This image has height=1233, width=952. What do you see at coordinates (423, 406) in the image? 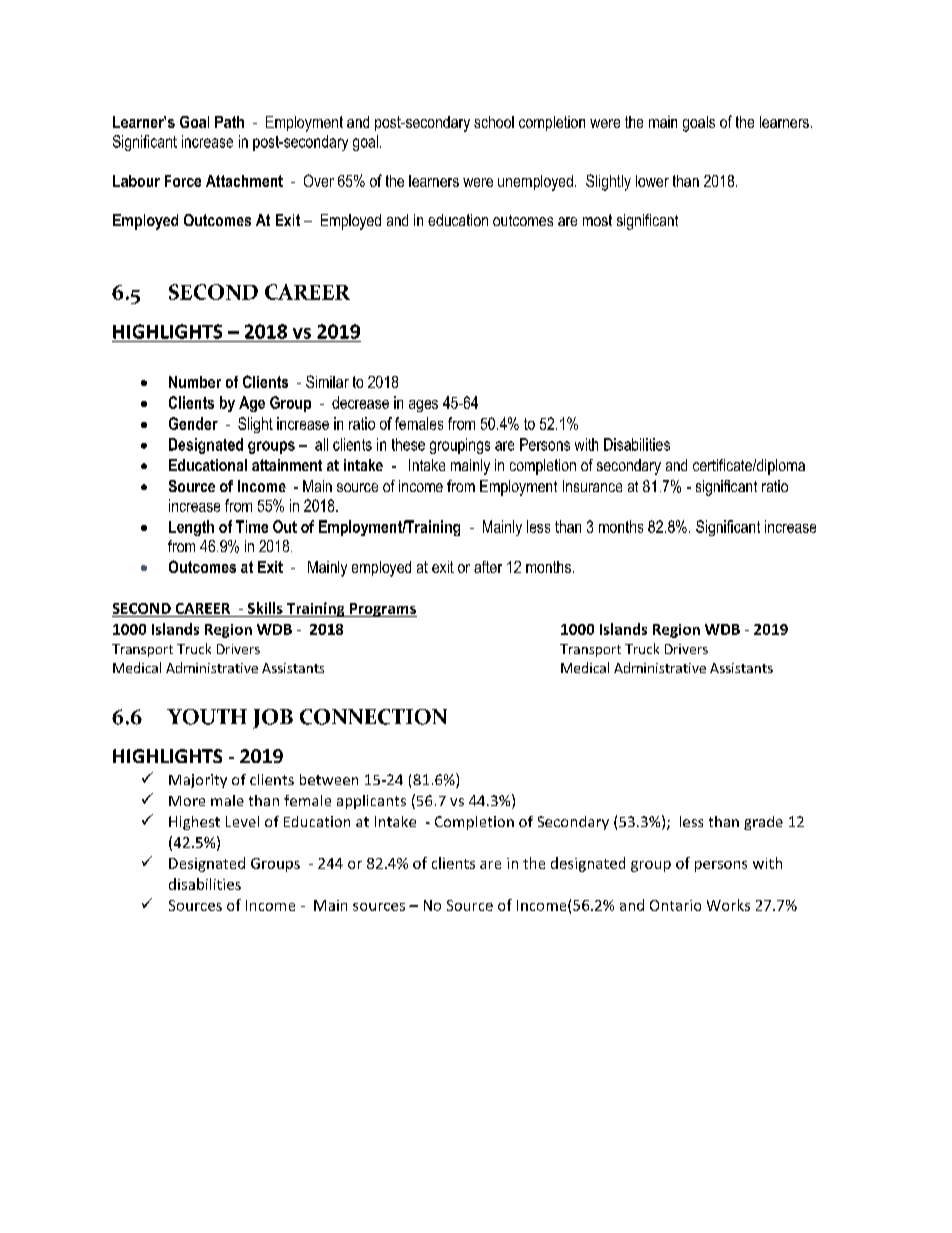
I see `ages` at bounding box center [423, 406].
